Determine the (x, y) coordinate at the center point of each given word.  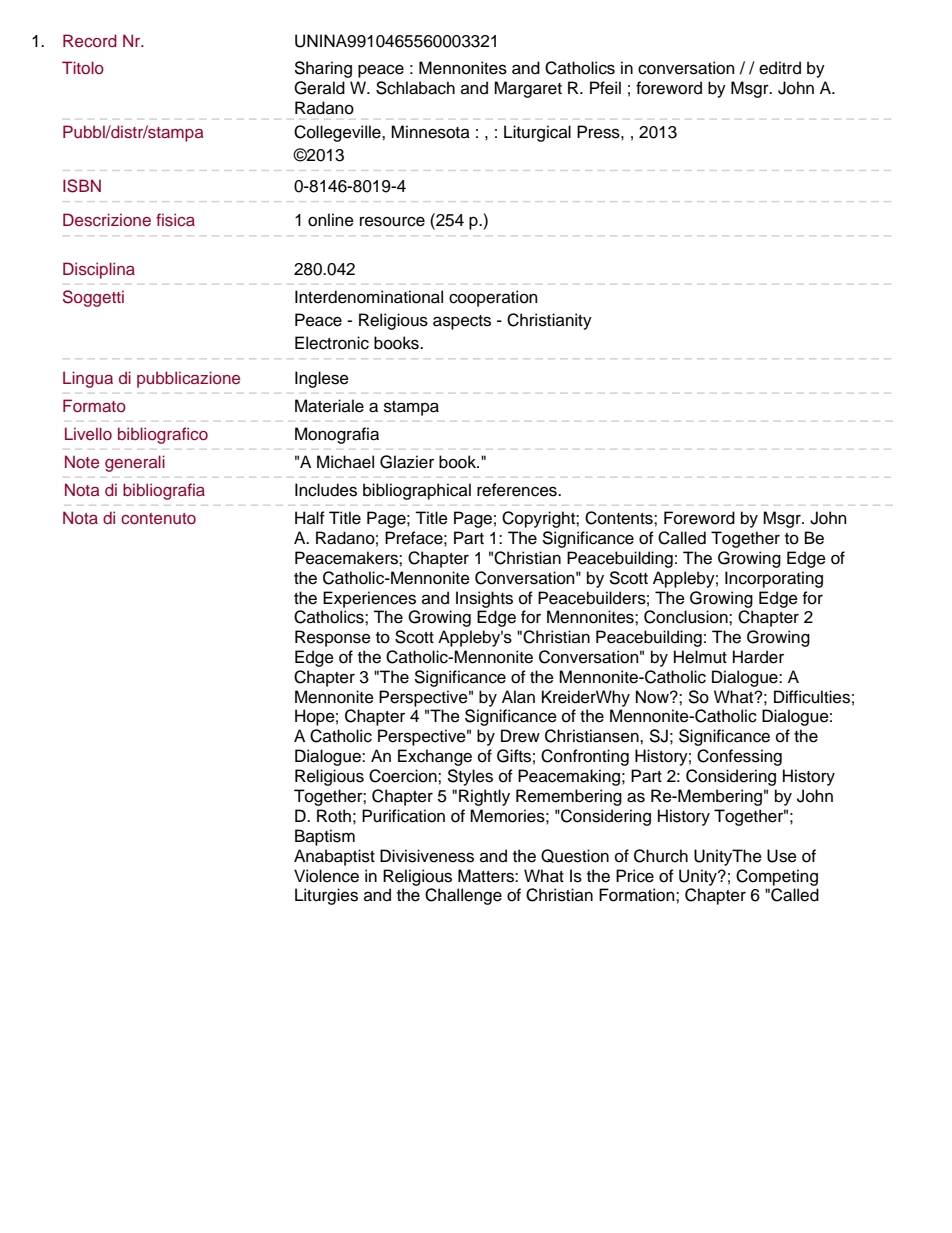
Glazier (407, 462)
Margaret (528, 89)
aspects (462, 322)
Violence (326, 876)
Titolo (83, 67)
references (518, 490)
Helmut (700, 657)
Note (82, 461)
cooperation (493, 298)
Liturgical (537, 133)
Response (333, 638)
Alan (518, 697)
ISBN (82, 186)
